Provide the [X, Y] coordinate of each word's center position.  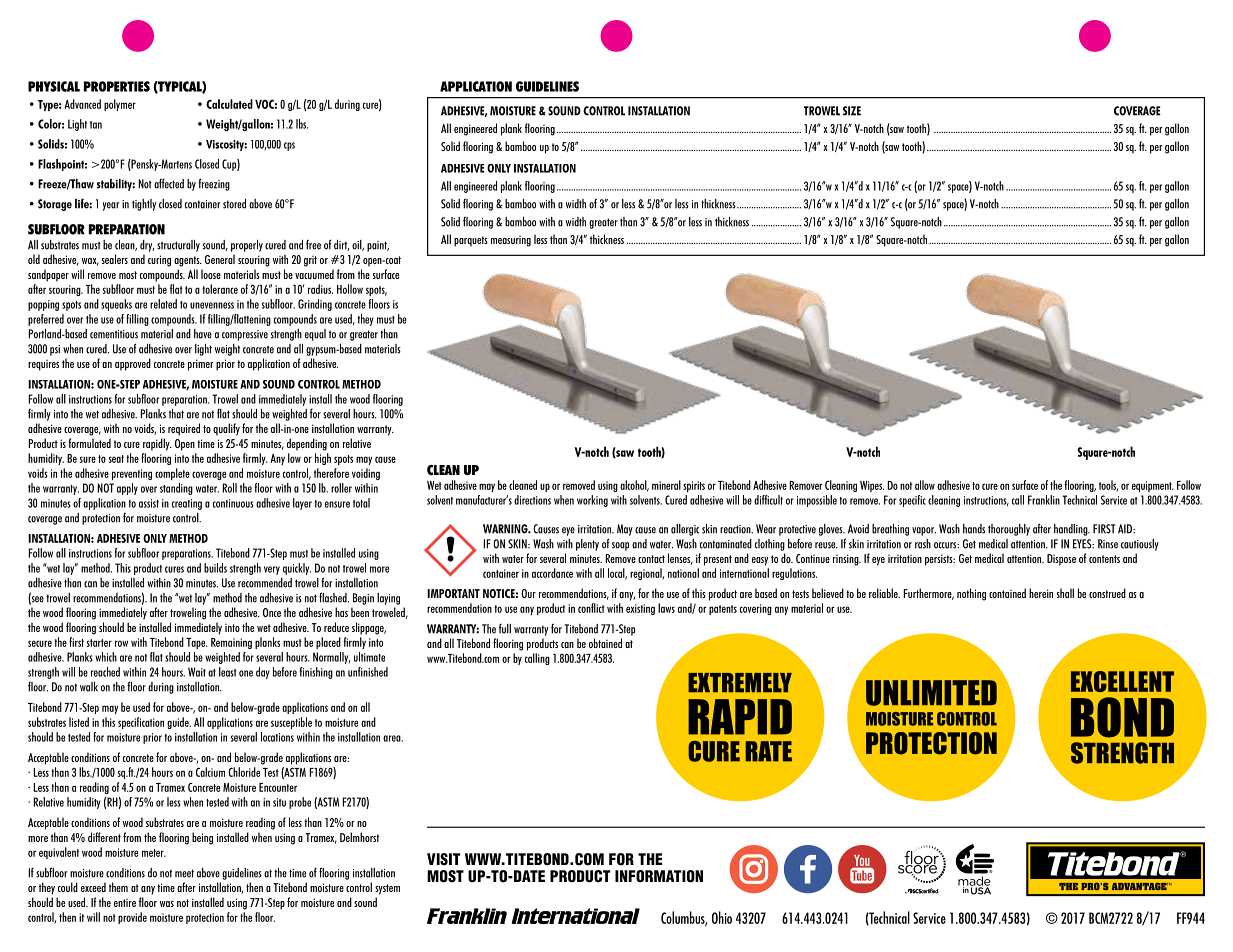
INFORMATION [659, 876]
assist [149, 503]
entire [125, 903]
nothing [971, 594]
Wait [197, 672]
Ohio [722, 917]
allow [925, 485]
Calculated [229, 104]
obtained [605, 643]
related [163, 304]
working [592, 501]
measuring [511, 241]
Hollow [350, 289]
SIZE [852, 111]
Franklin [1044, 500]
